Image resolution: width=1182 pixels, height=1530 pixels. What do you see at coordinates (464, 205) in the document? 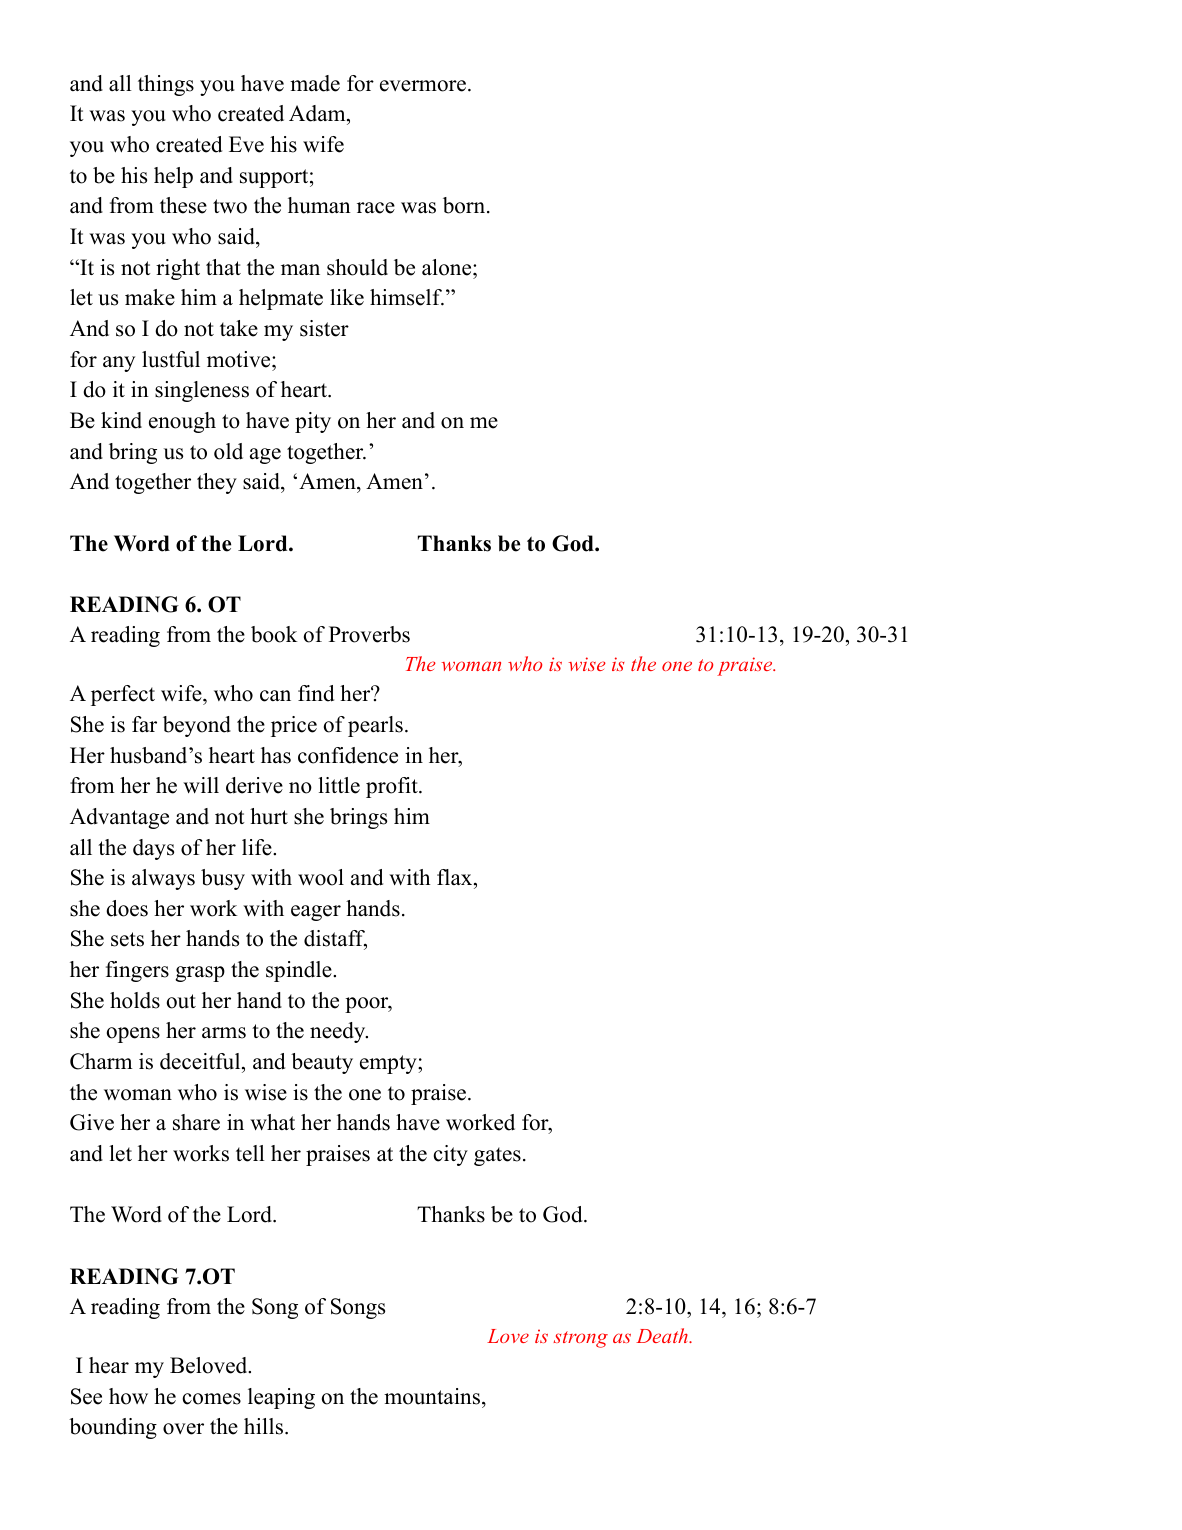
I see `born` at bounding box center [464, 205].
